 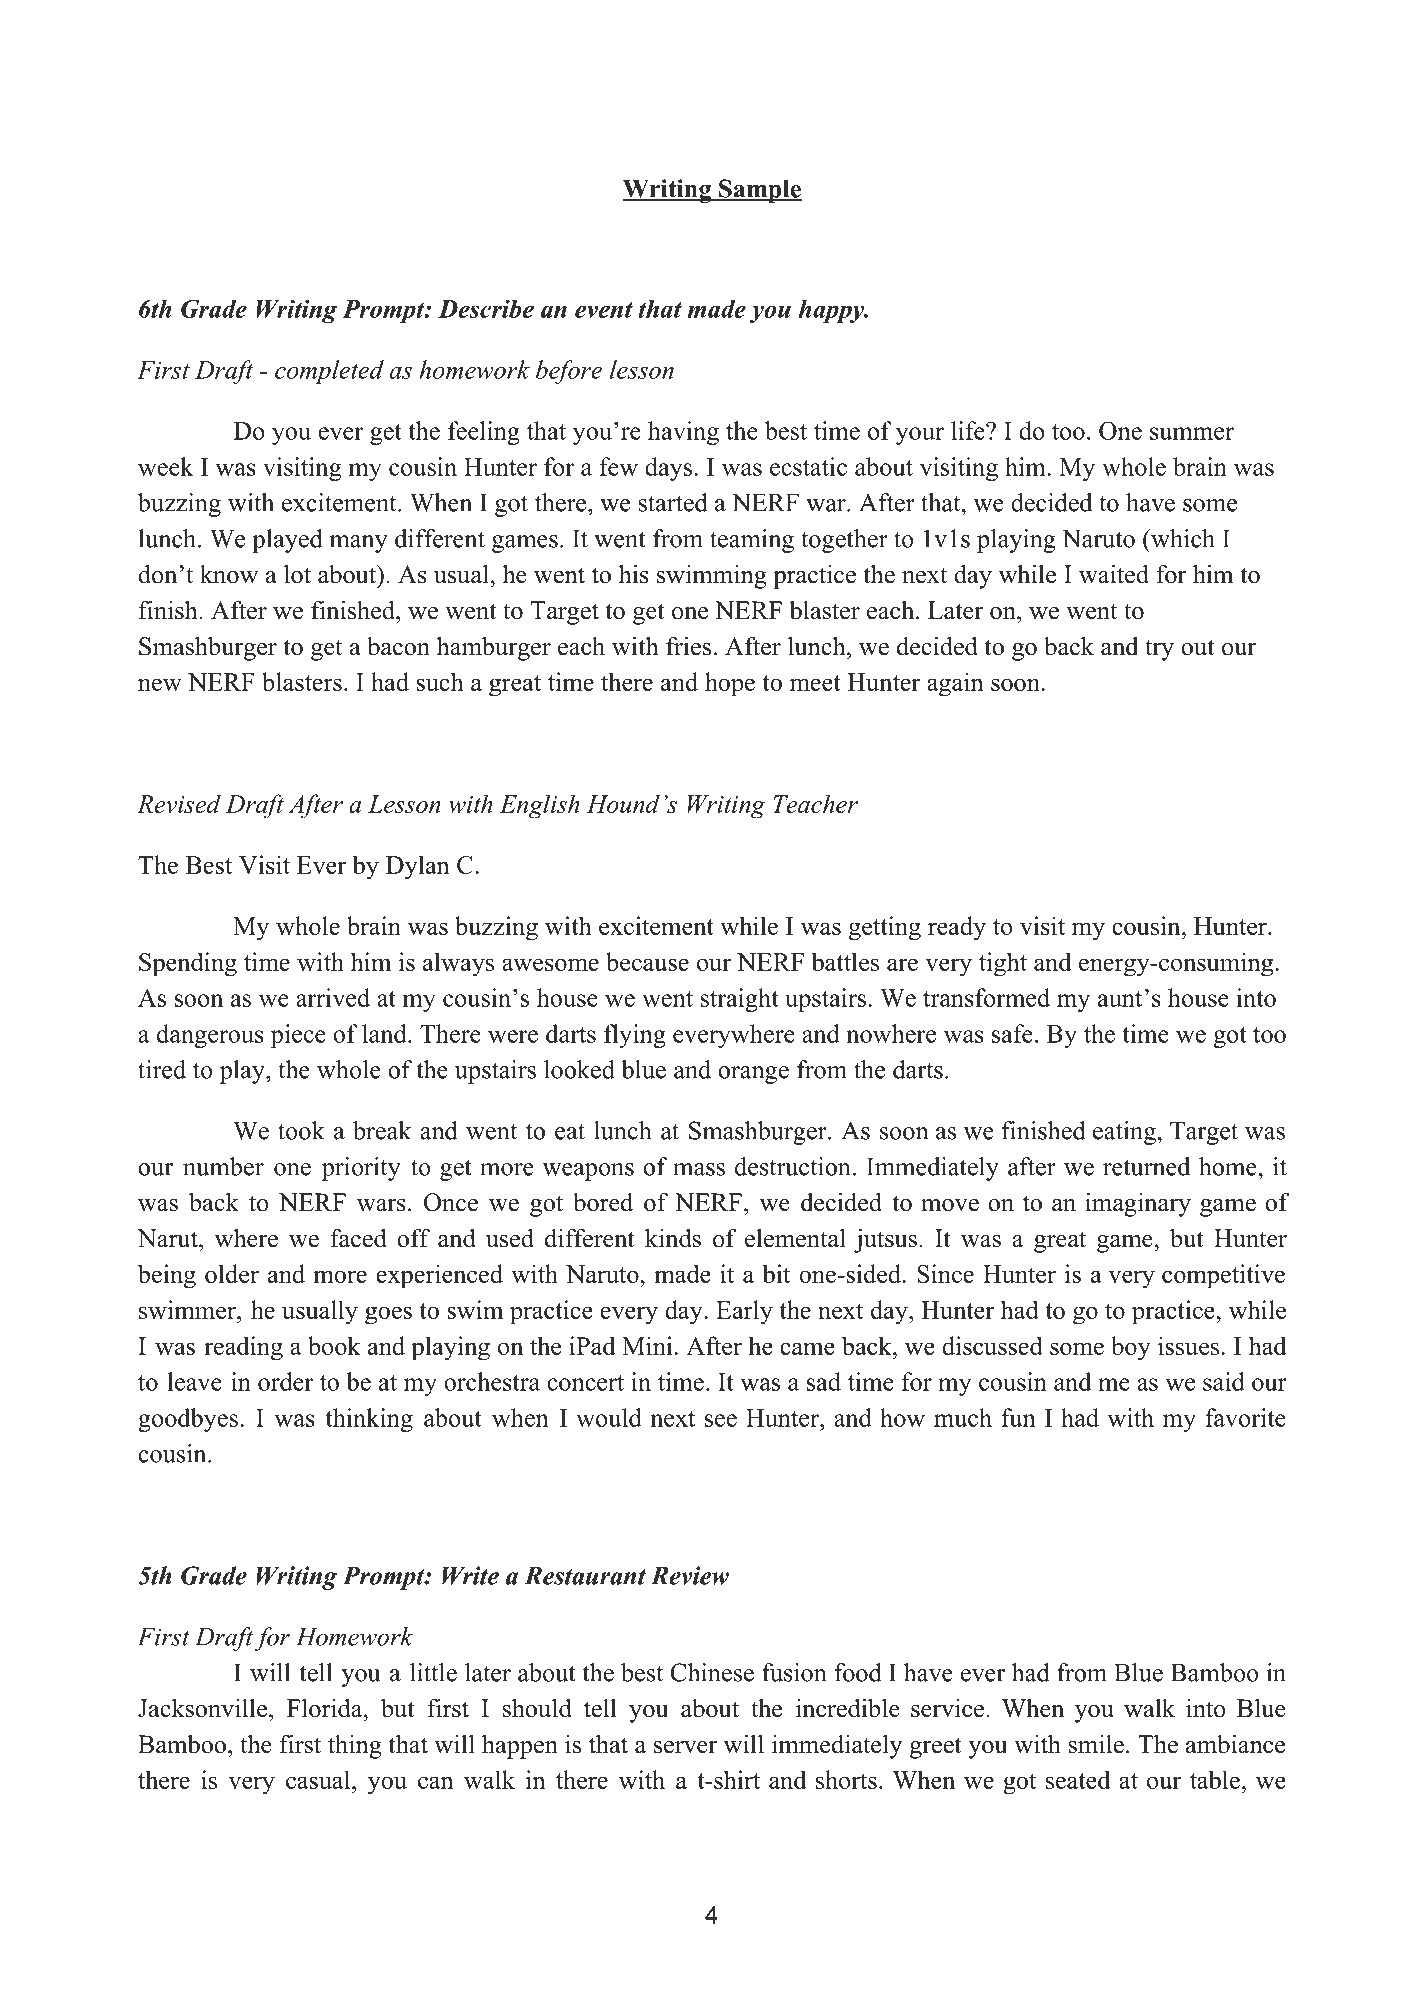 What do you see at coordinates (1114, 574) in the page?
I see `waited` at bounding box center [1114, 574].
